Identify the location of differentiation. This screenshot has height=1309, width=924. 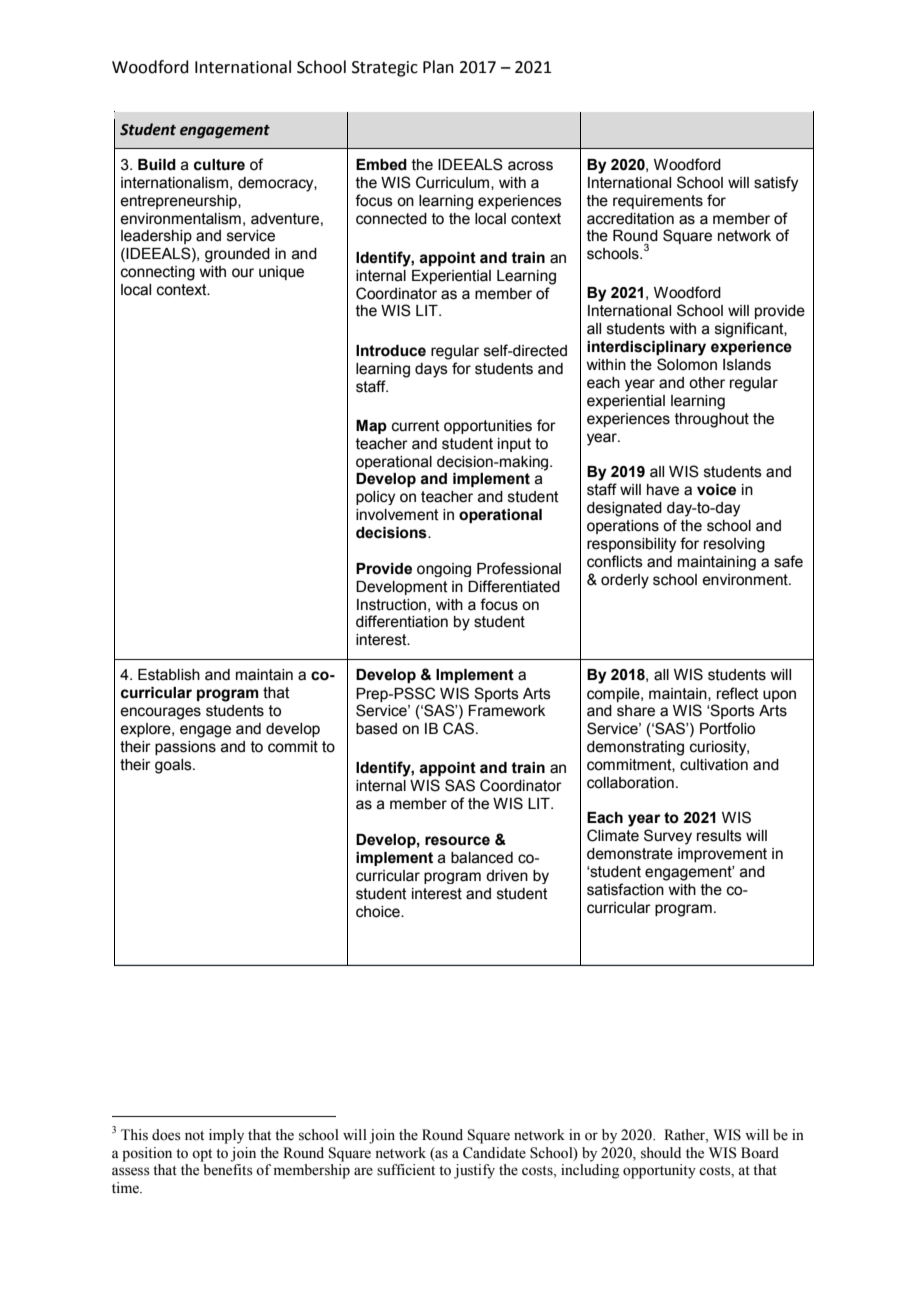
(402, 621).
